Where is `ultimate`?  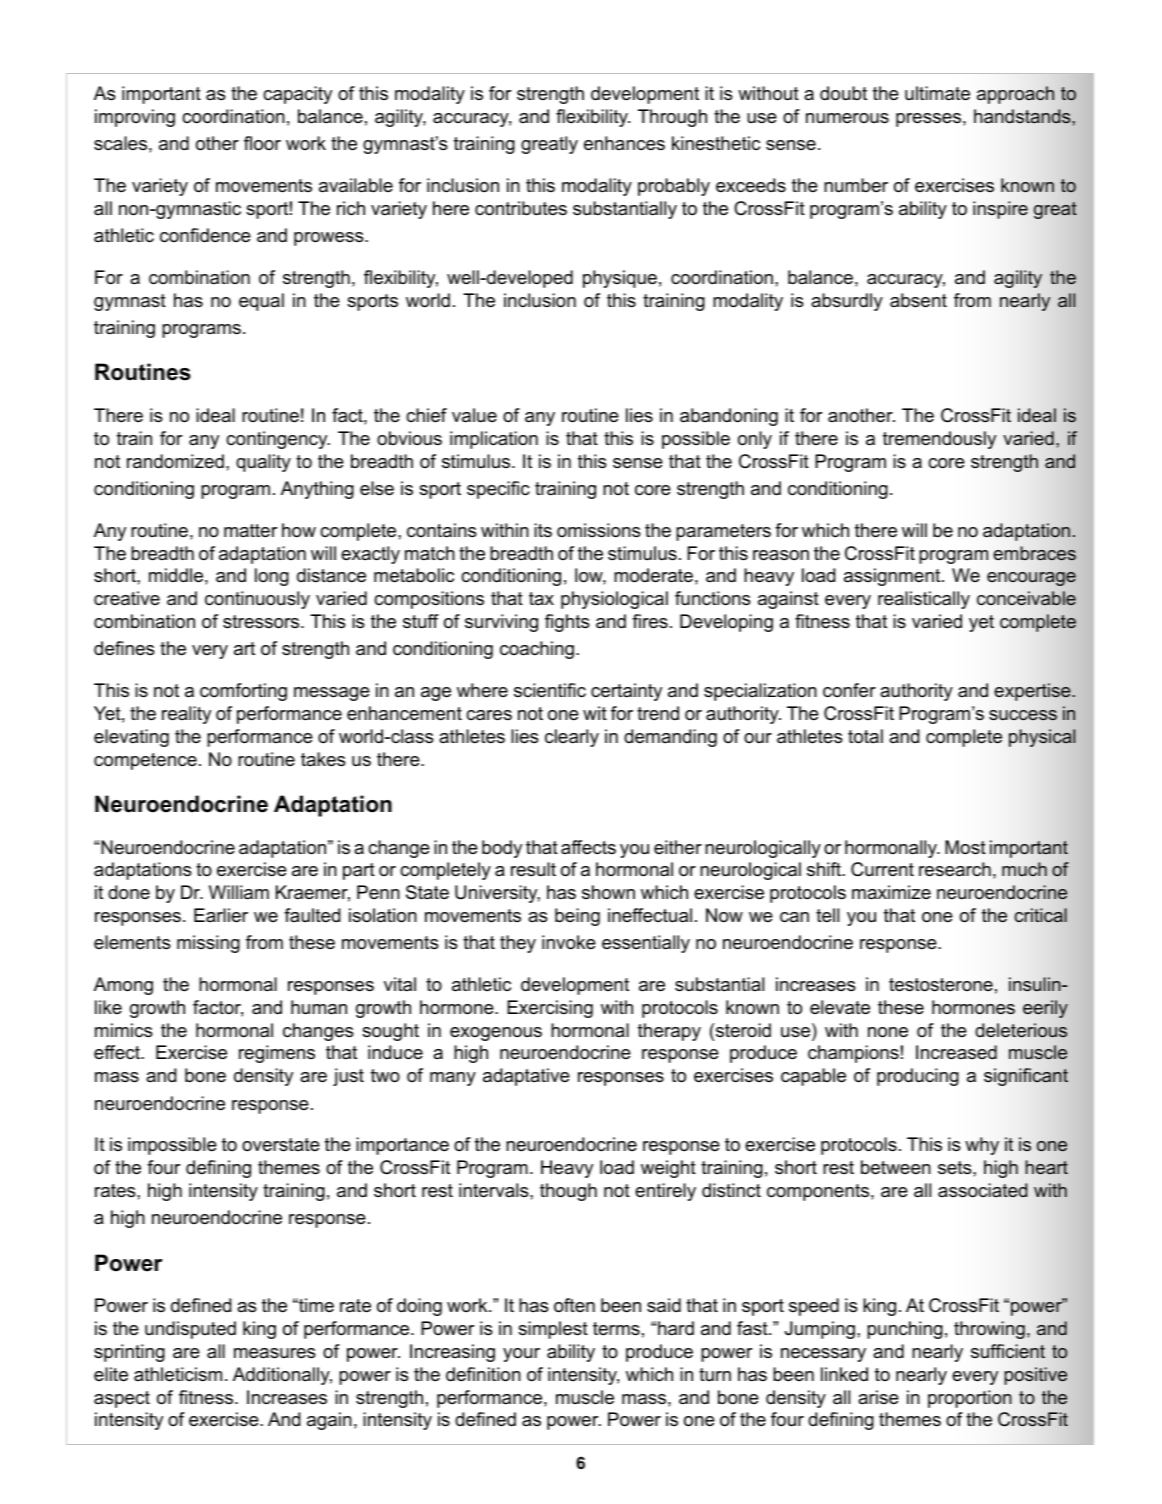 ultimate is located at coordinates (937, 93).
